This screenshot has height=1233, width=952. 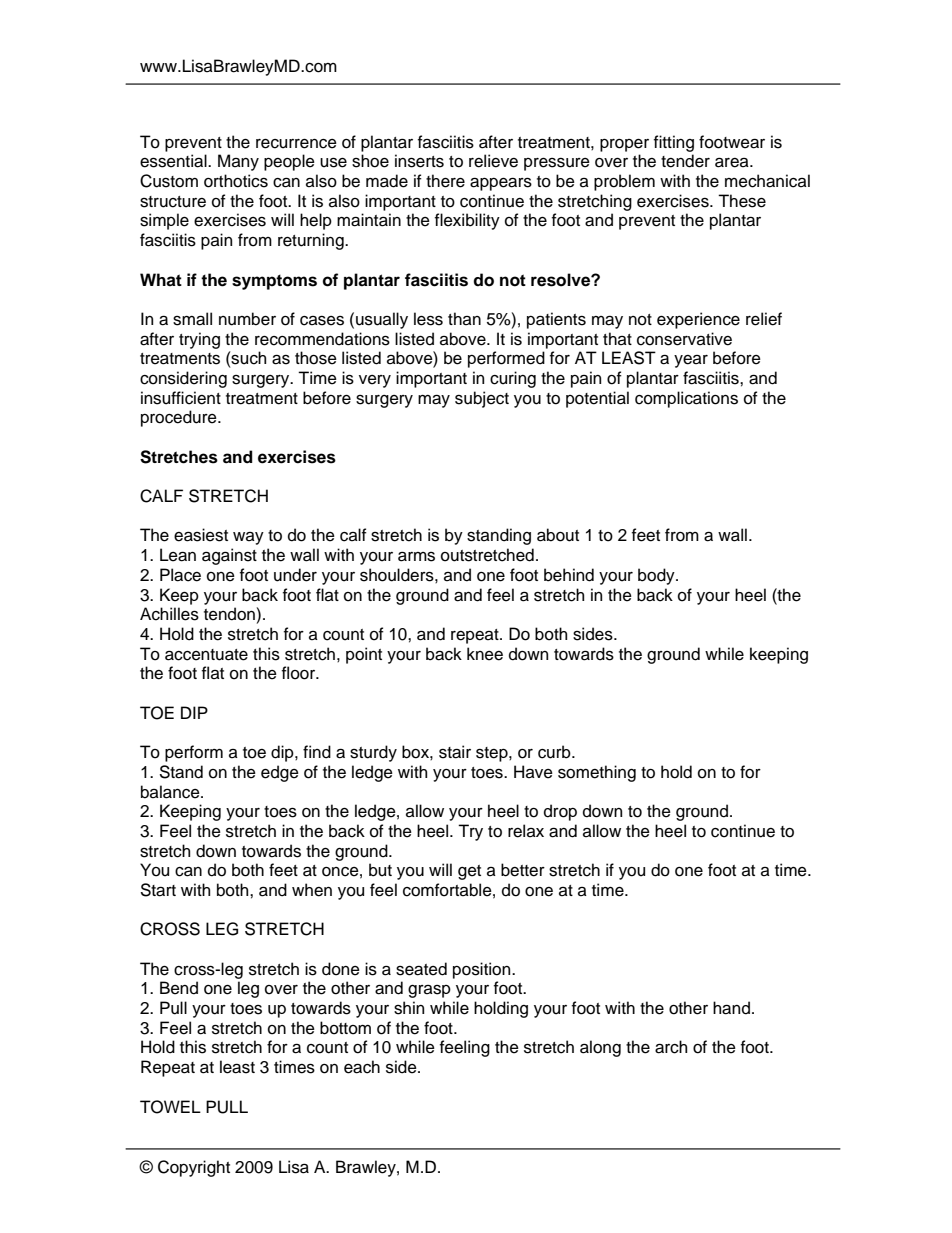 What do you see at coordinates (445, 181) in the screenshot?
I see `there` at bounding box center [445, 181].
